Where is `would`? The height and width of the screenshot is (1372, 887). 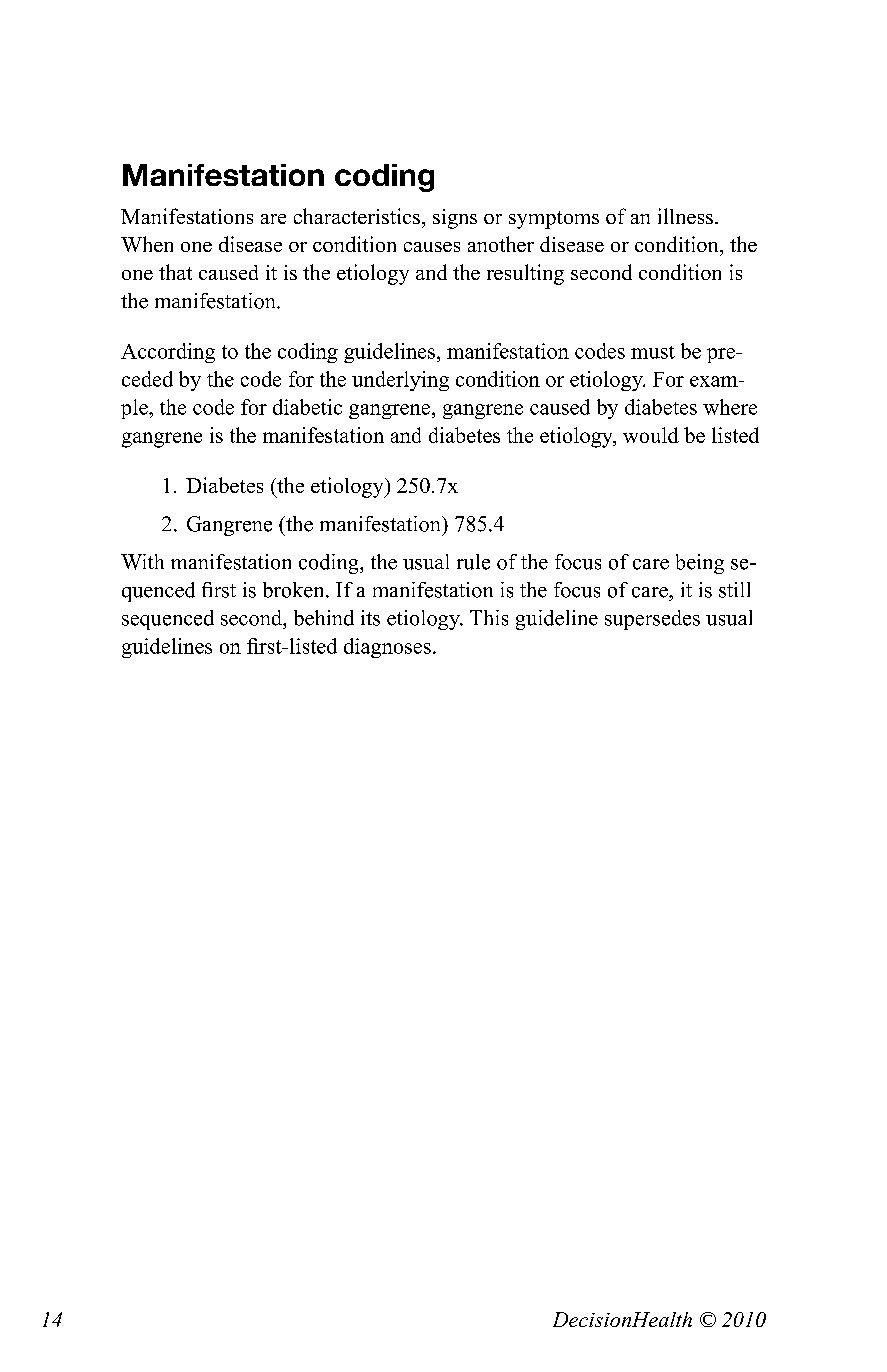 would is located at coordinates (651, 435).
